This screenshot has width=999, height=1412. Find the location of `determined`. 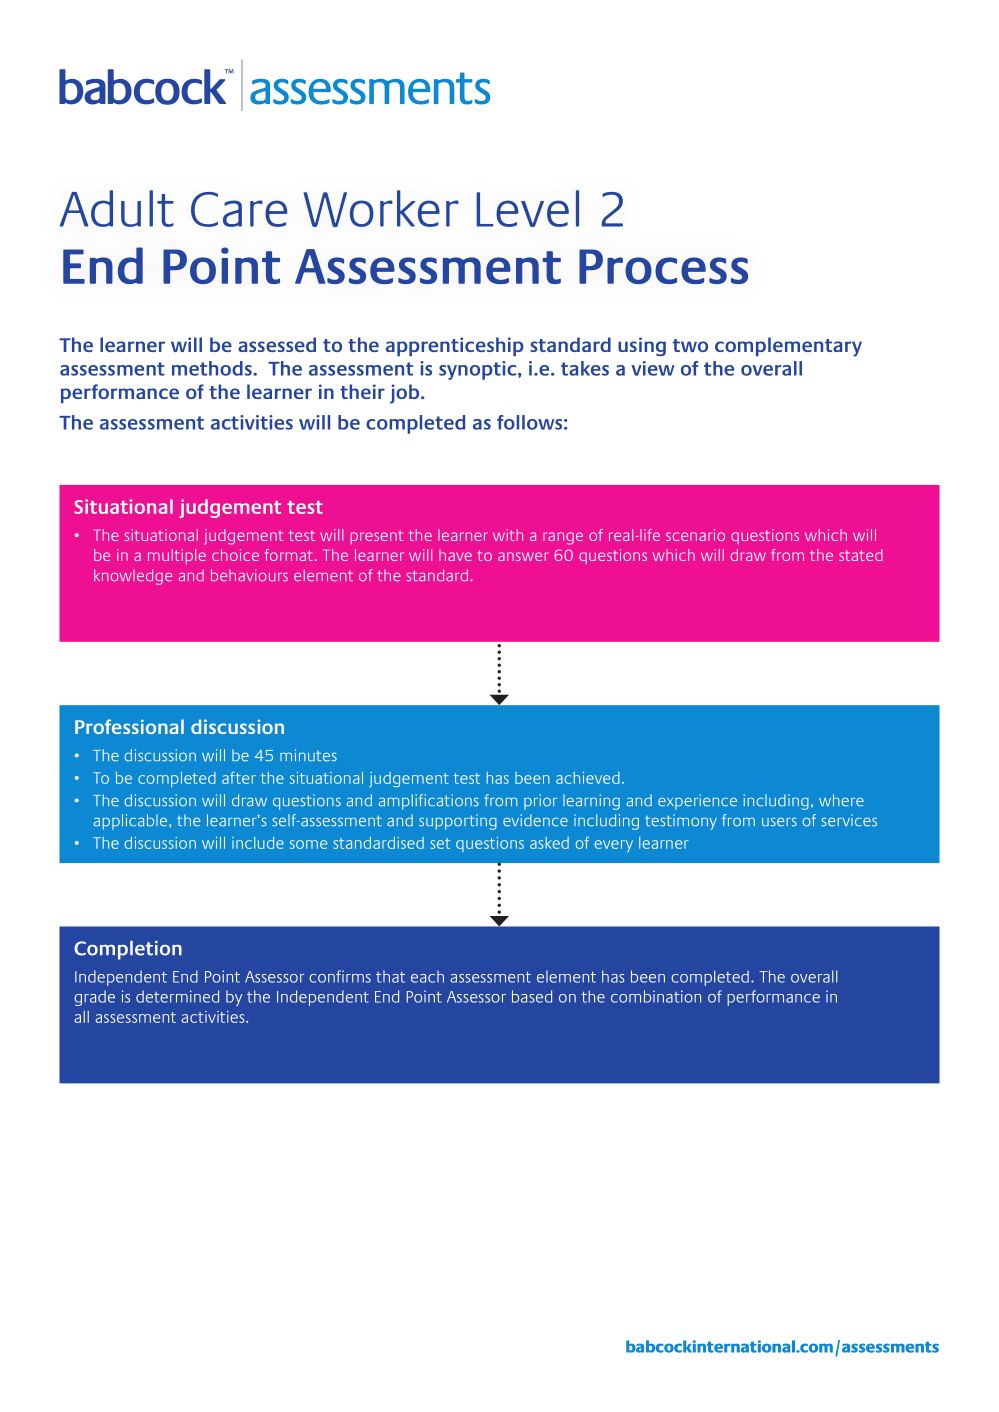

determined is located at coordinates (177, 996).
